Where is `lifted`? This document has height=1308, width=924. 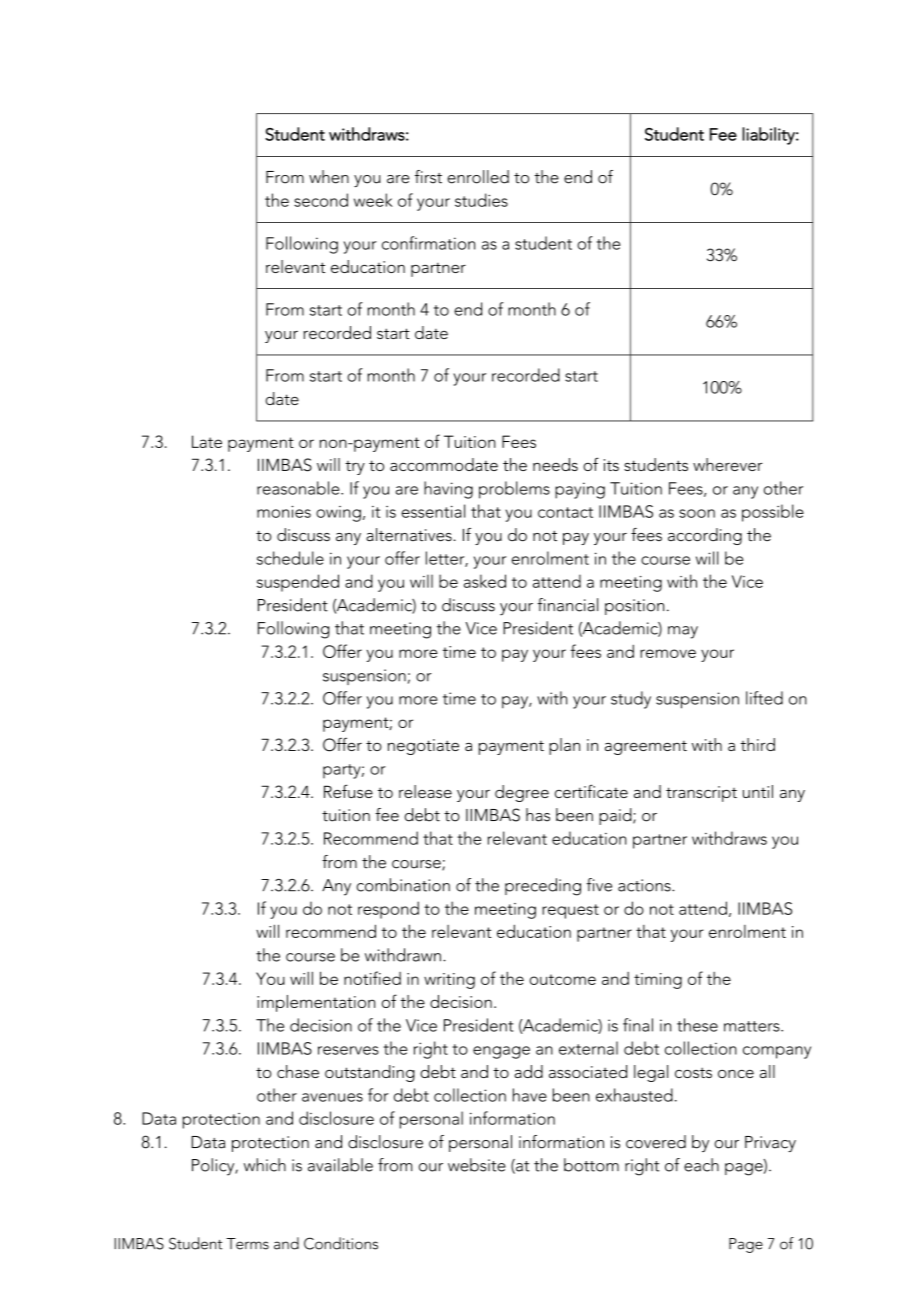 lifted is located at coordinates (764, 698).
